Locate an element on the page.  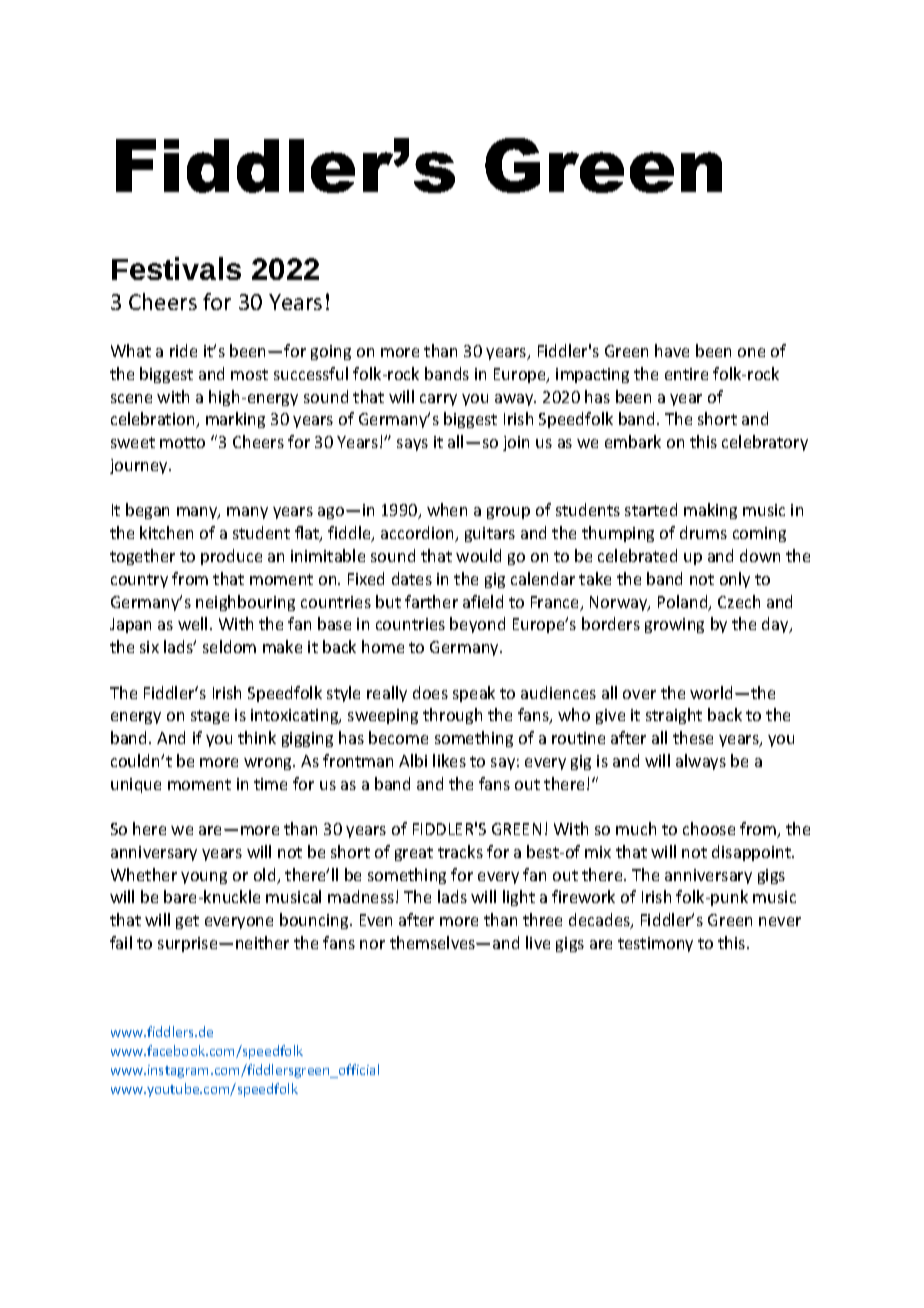
does is located at coordinates (430, 692).
